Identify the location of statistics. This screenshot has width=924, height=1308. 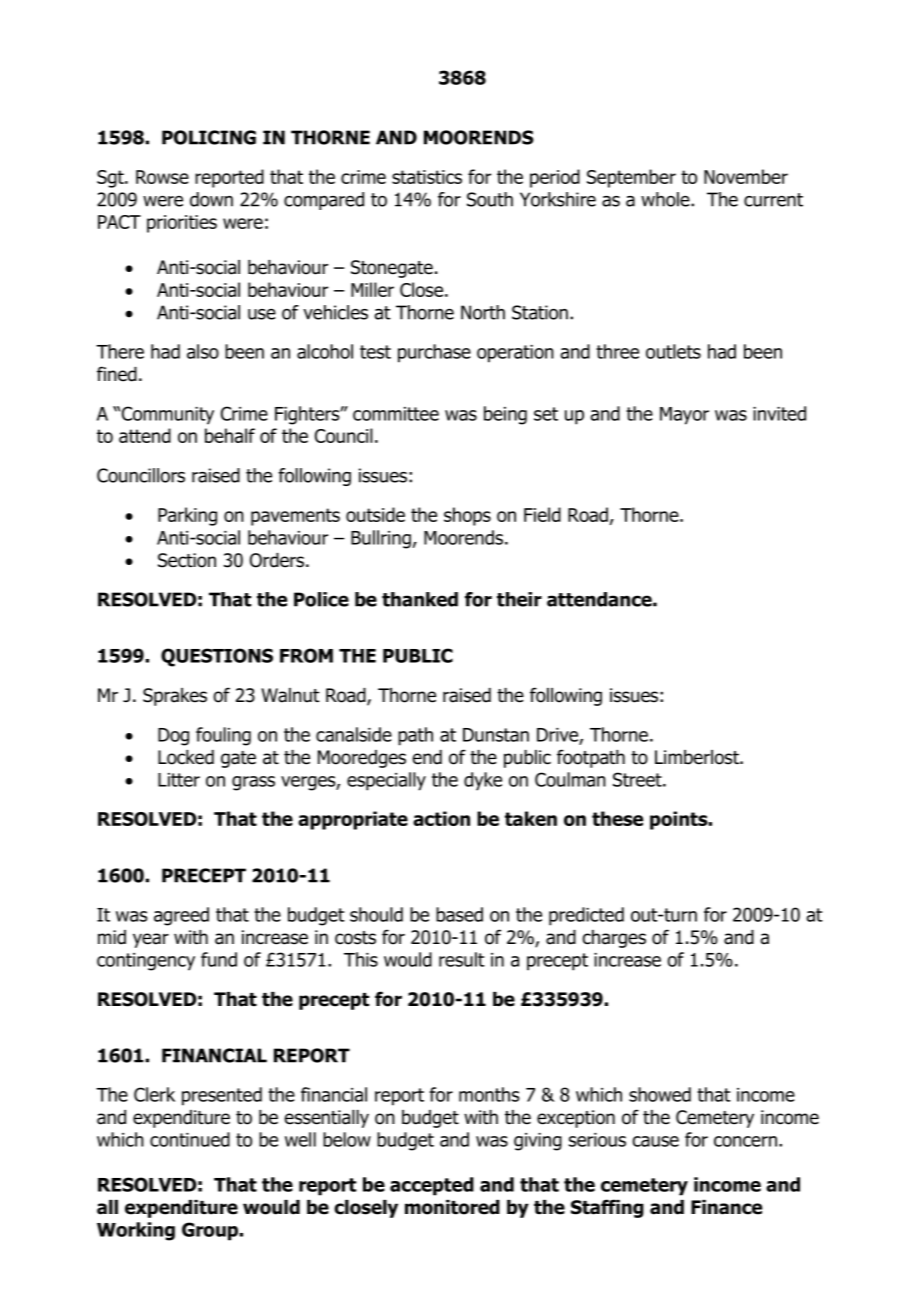
(427, 177).
